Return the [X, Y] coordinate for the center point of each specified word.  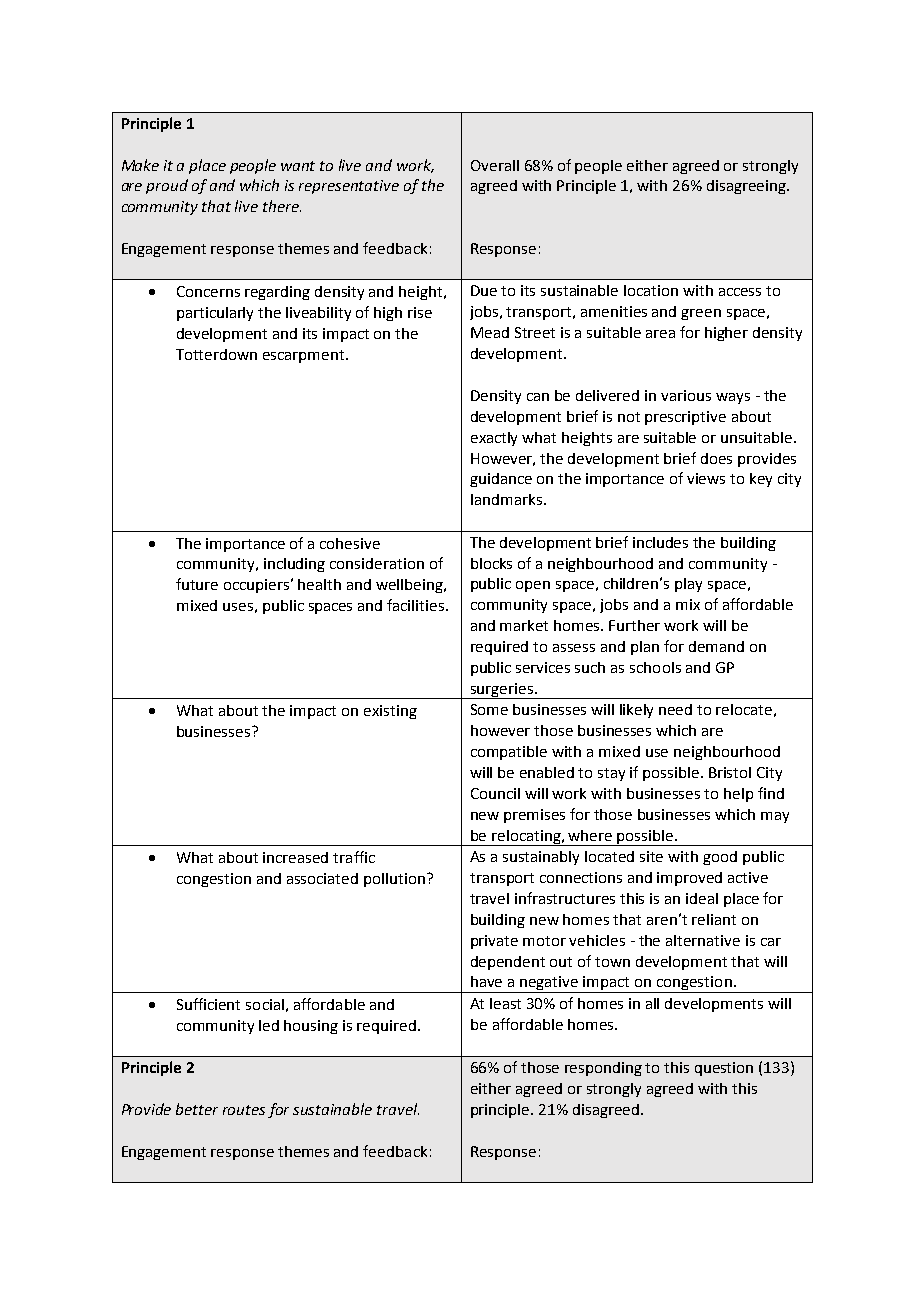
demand [716, 646]
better [197, 1109]
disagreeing [747, 187]
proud [167, 186]
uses [238, 607]
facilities [417, 605]
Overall [495, 165]
